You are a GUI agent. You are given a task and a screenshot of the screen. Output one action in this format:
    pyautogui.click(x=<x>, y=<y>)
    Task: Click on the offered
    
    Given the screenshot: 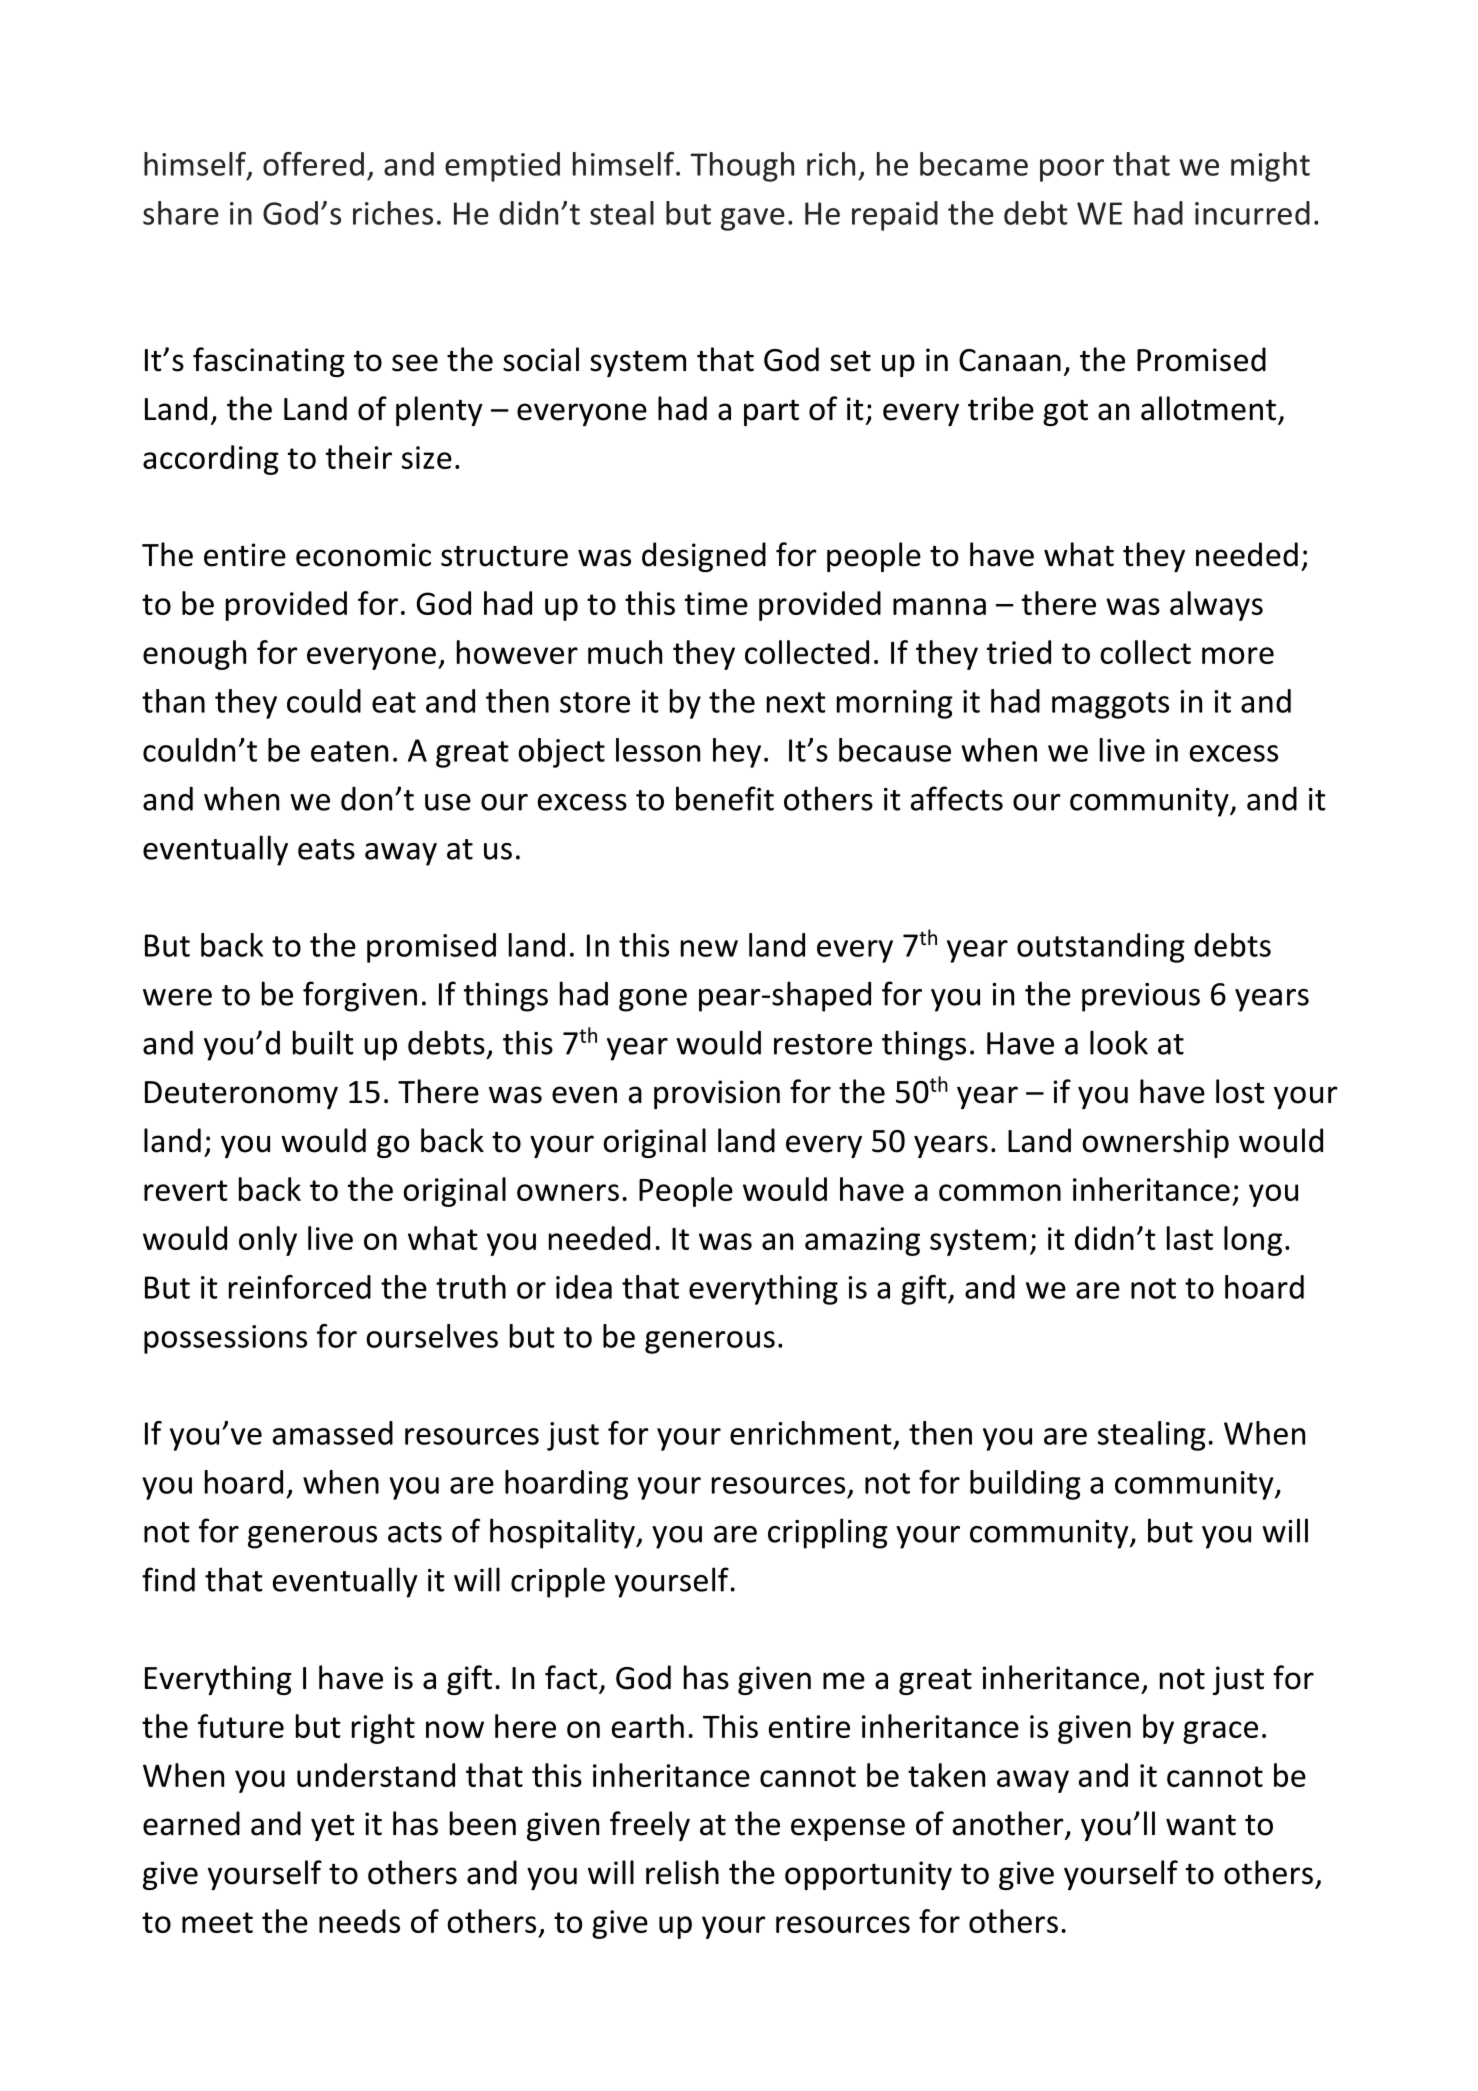 What is the action you would take?
    pyautogui.click(x=313, y=164)
